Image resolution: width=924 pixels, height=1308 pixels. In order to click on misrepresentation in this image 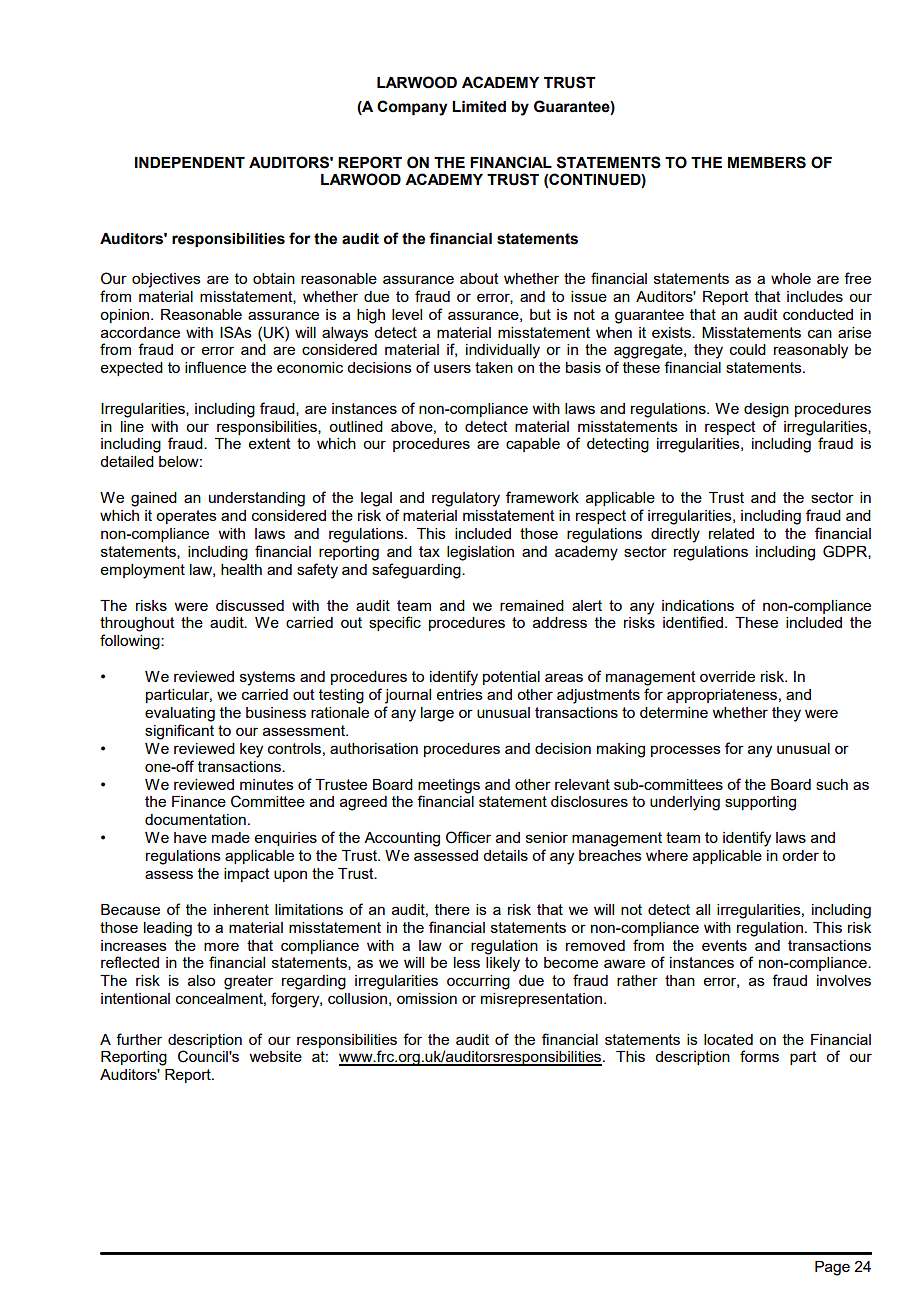, I will do `click(541, 1000)`.
